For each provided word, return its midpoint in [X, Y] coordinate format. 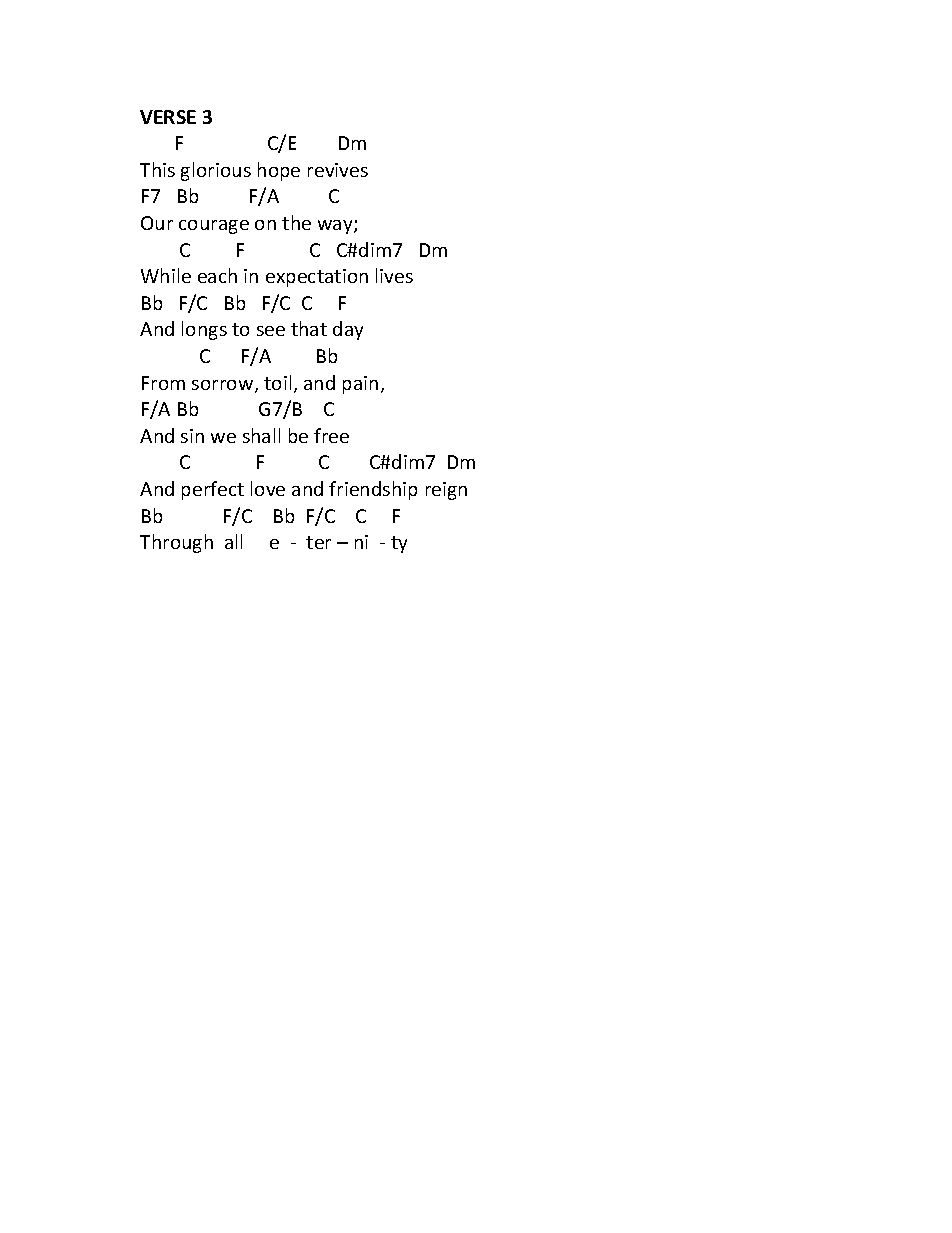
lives [394, 275]
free [331, 435]
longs [204, 330]
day [348, 330]
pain [360, 385]
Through [176, 543]
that [309, 328]
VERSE [168, 117]
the [296, 222]
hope [279, 171]
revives [338, 170]
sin [192, 436]
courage [214, 227]
